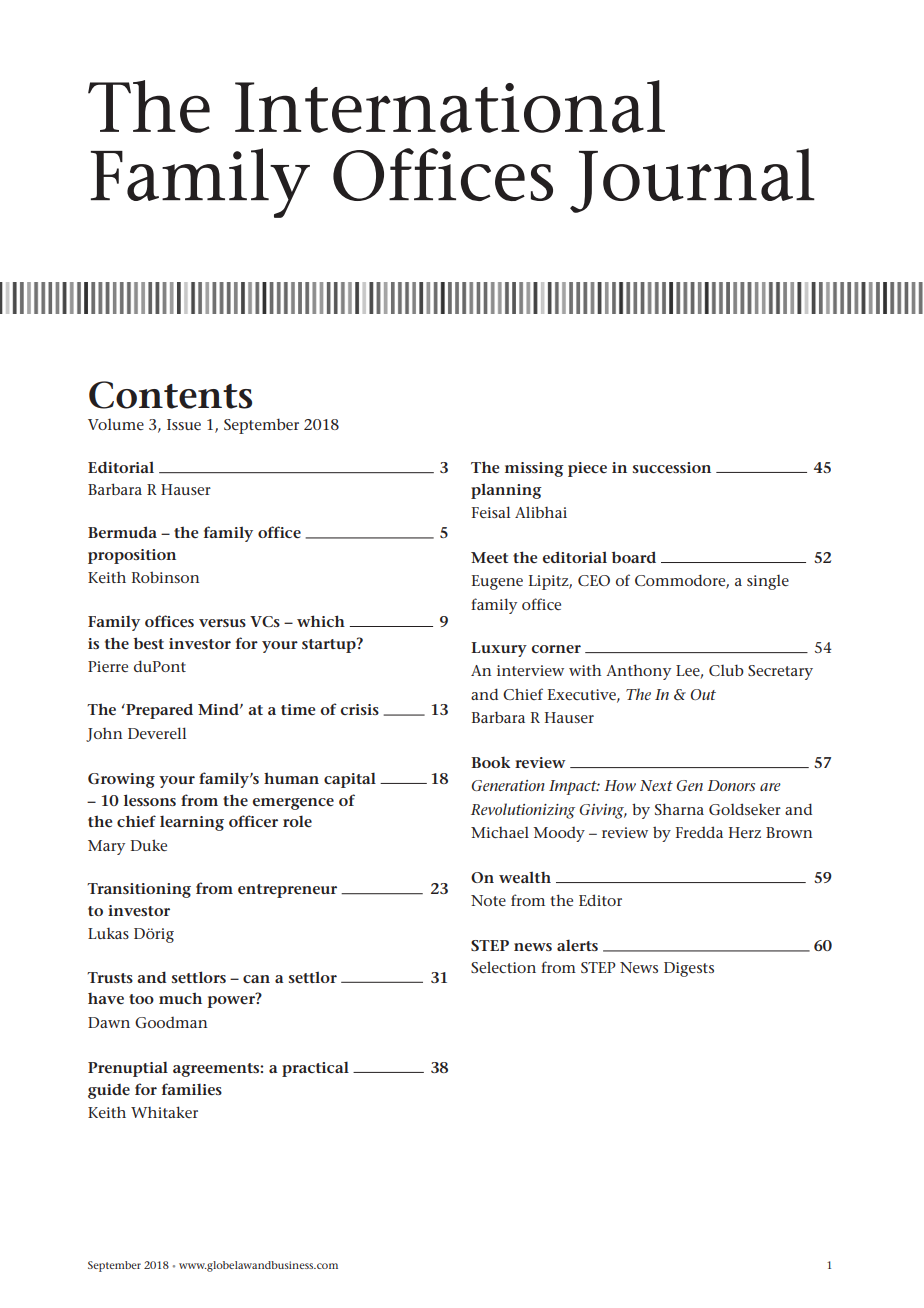 The width and height of the page is (924, 1308). I want to click on Prepared, so click(158, 711).
